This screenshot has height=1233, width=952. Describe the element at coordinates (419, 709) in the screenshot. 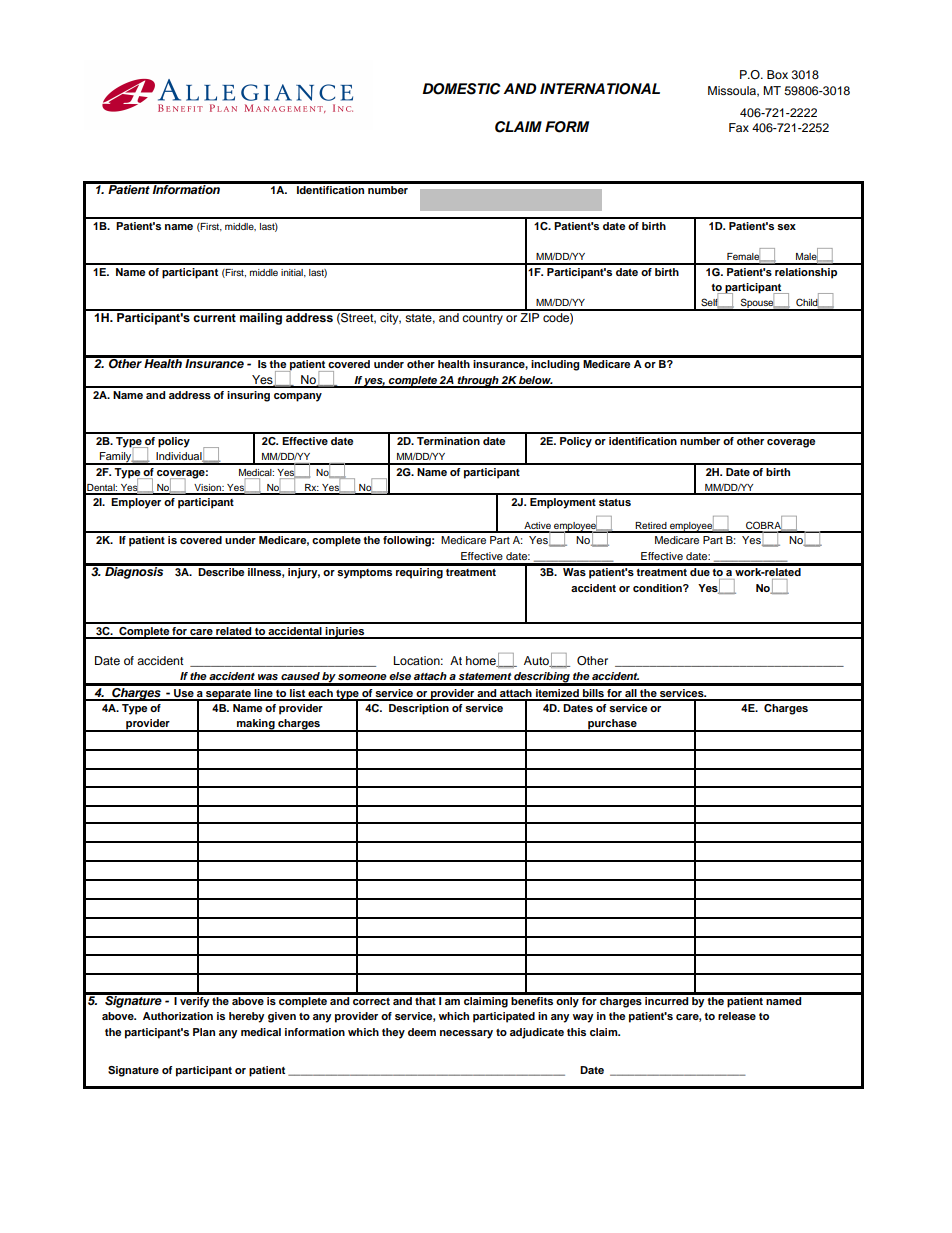

I see `Description` at that location.
